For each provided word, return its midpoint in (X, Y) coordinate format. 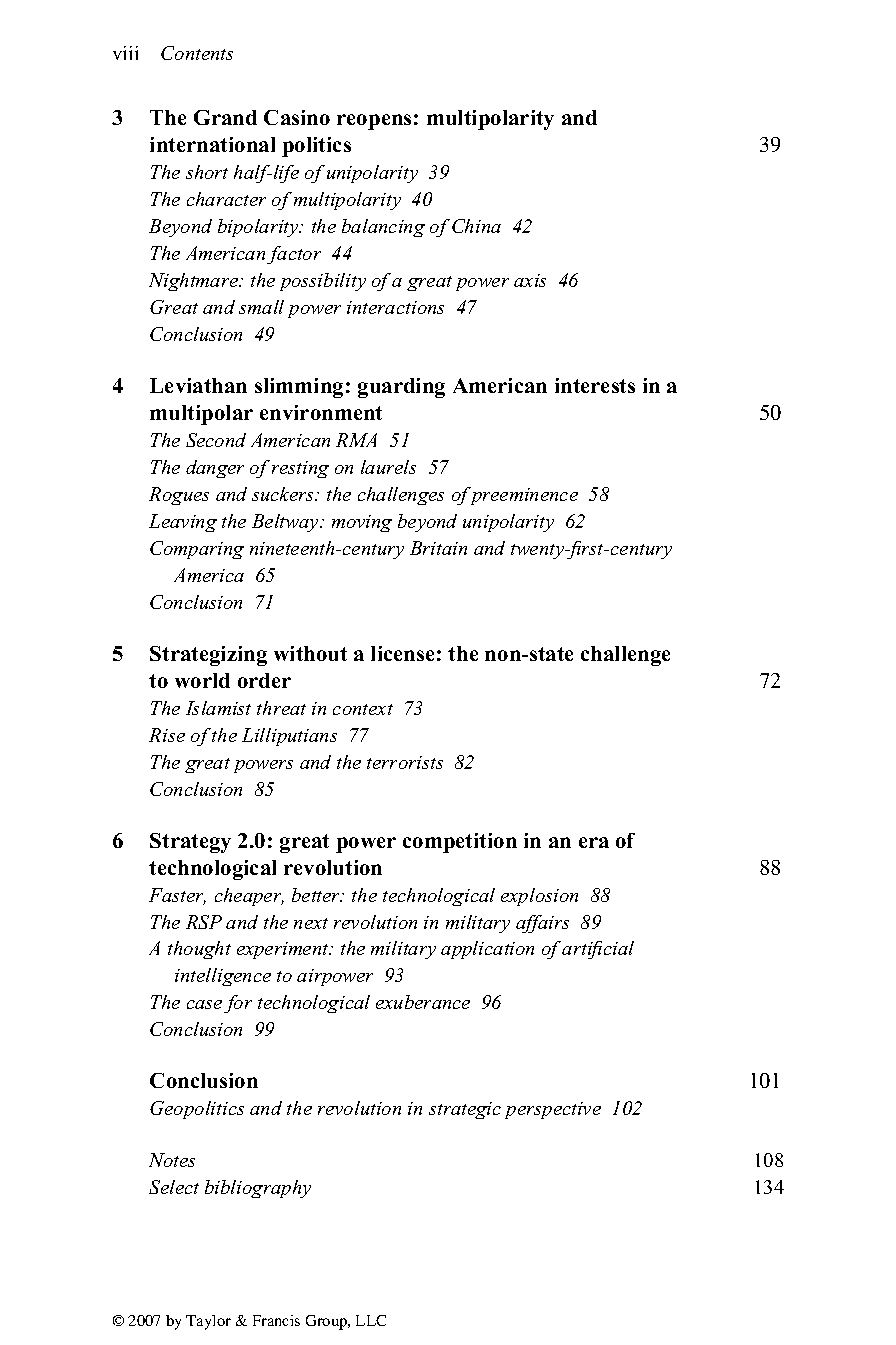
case (204, 1004)
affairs (542, 924)
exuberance (423, 1002)
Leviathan (198, 385)
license (402, 653)
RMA (356, 440)
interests (595, 385)
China (476, 226)
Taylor (208, 1322)
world (202, 680)
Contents (197, 53)
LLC (371, 1320)
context (363, 709)
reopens (374, 122)
